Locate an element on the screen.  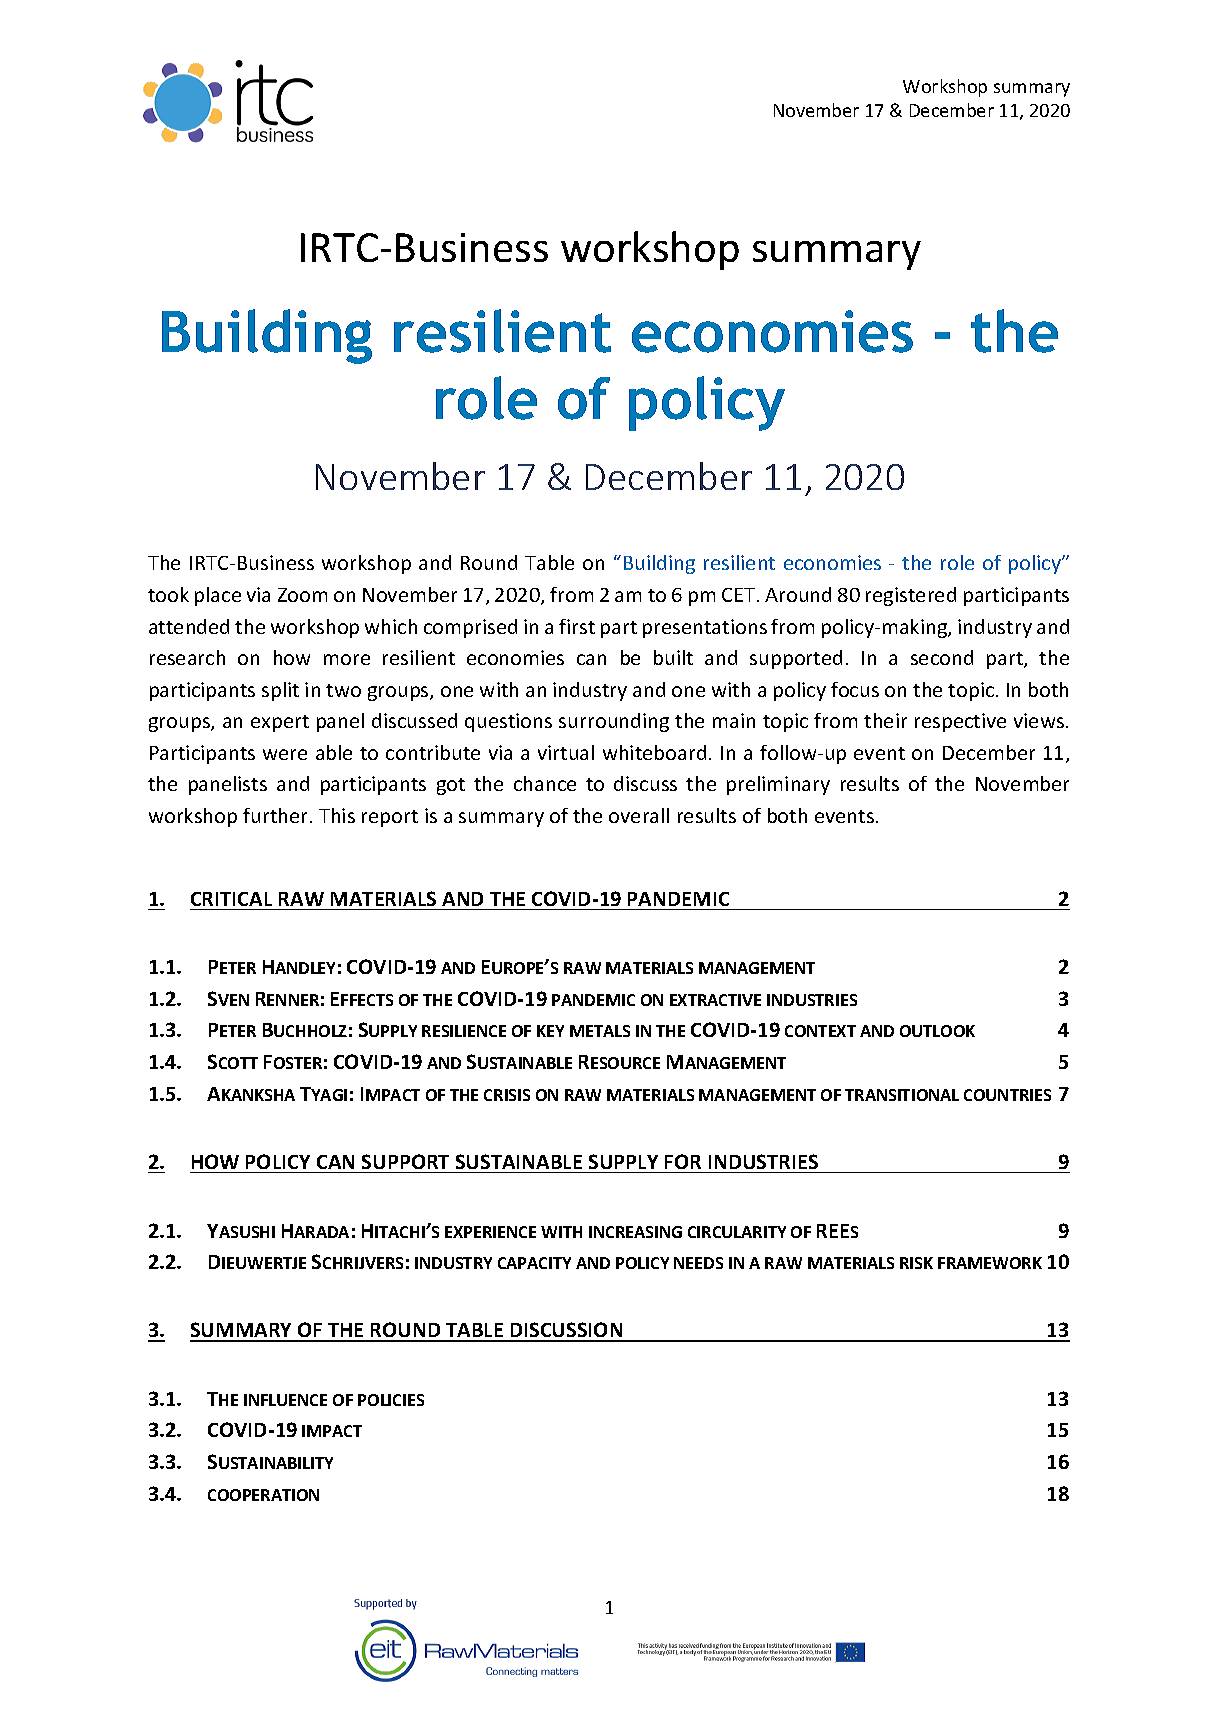
RISK is located at coordinates (916, 1263).
